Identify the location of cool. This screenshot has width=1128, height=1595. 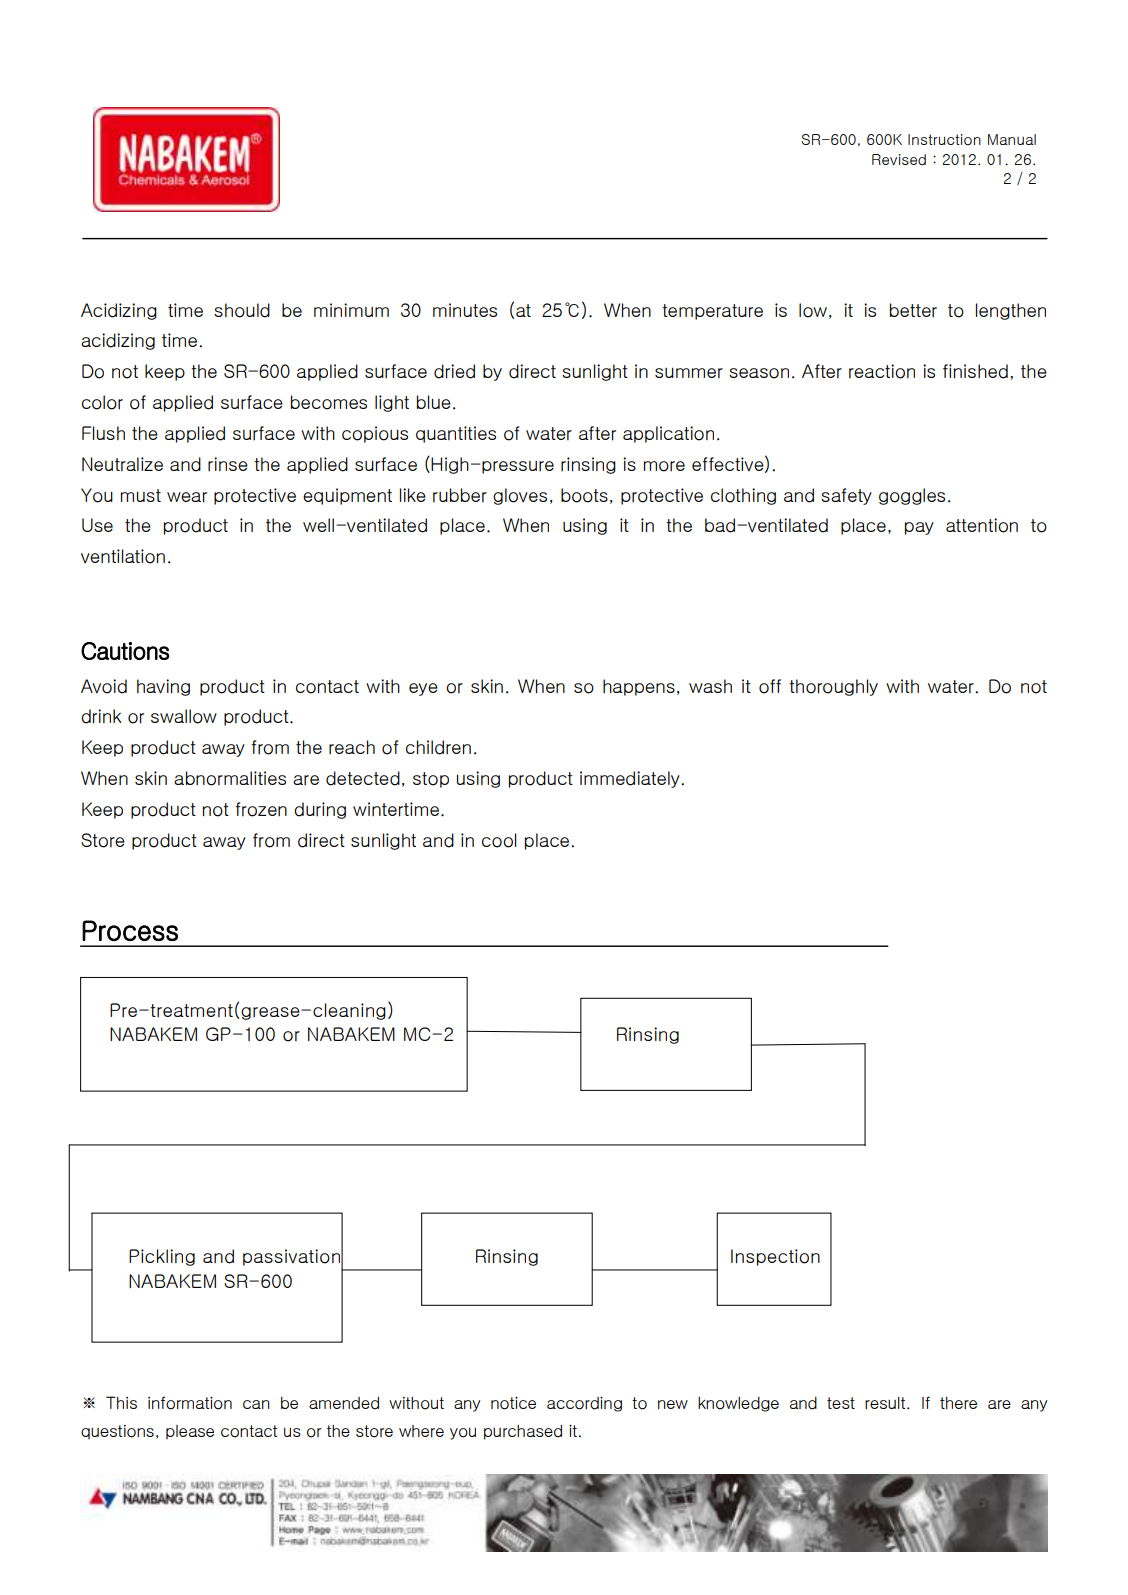
(499, 840).
